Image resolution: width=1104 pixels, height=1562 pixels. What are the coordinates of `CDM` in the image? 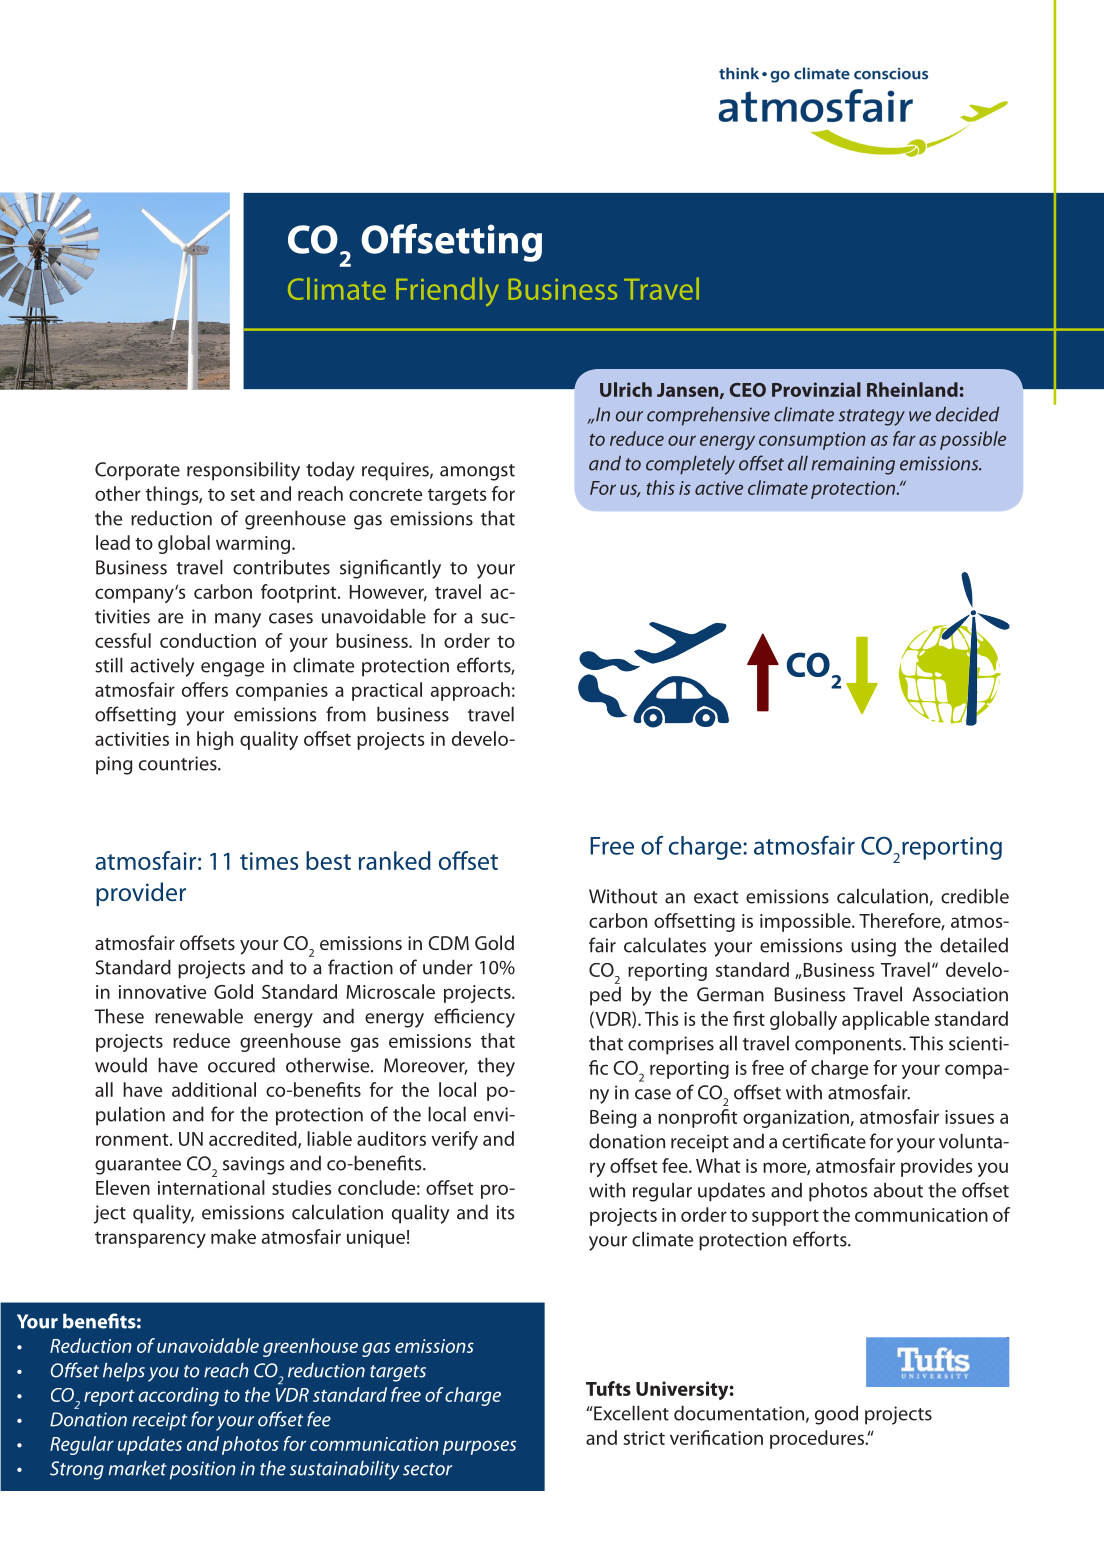 It's located at (448, 943).
